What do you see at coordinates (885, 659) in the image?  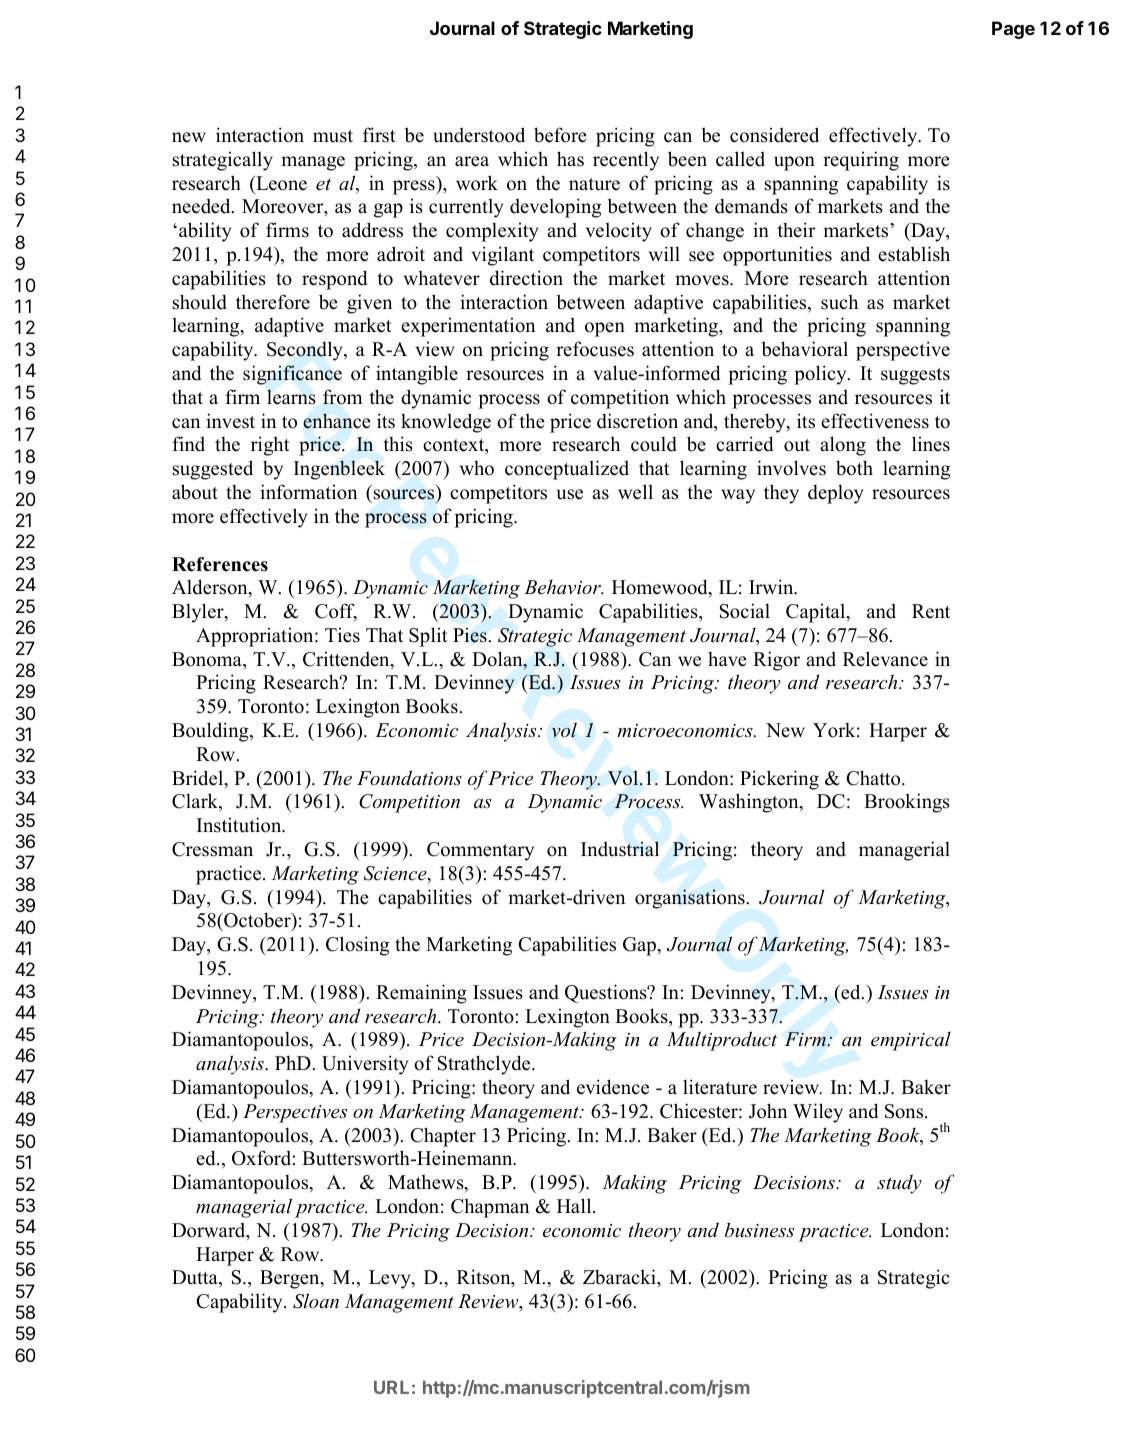 I see `Relevance` at bounding box center [885, 659].
